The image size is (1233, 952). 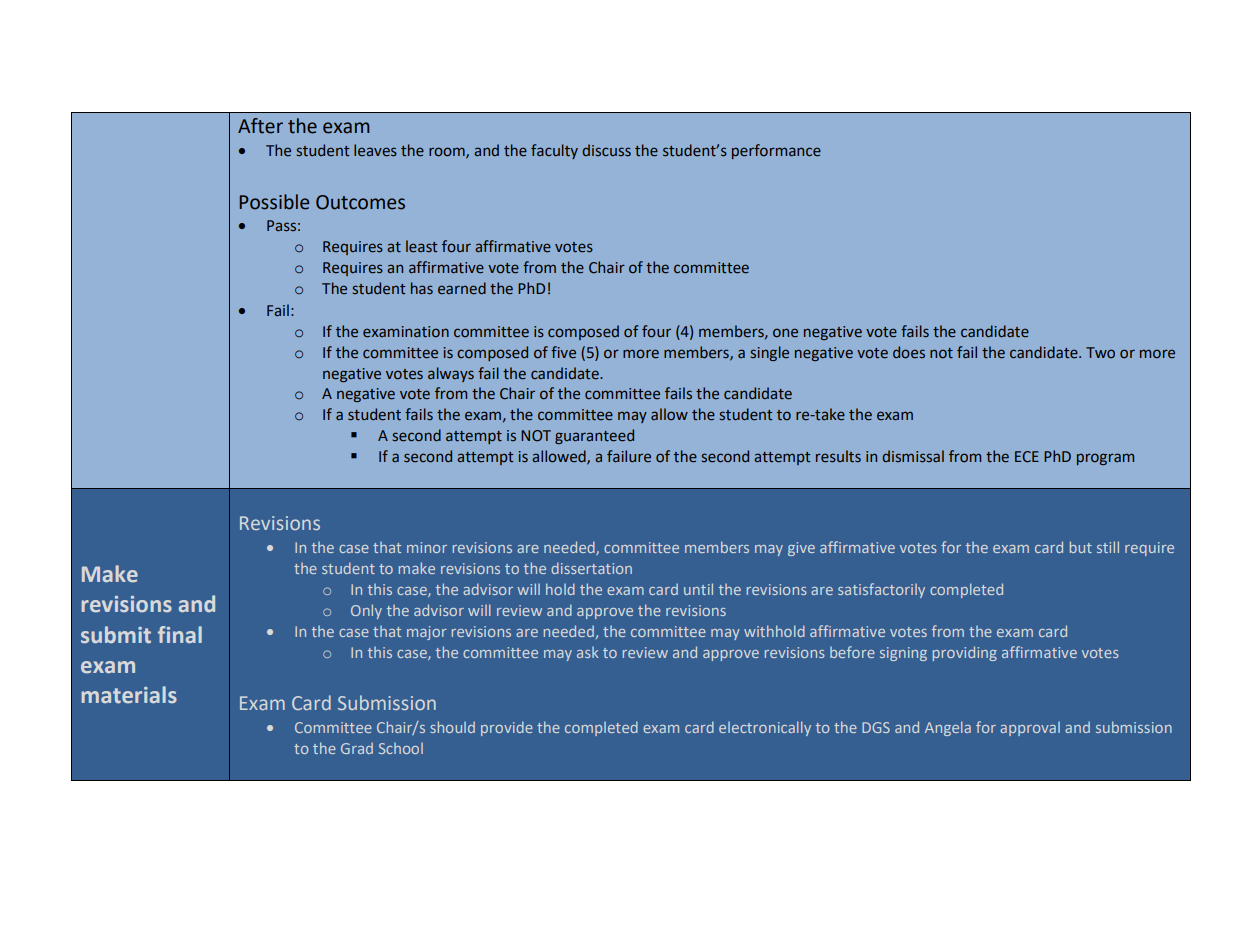 I want to click on Grad, so click(x=357, y=748).
